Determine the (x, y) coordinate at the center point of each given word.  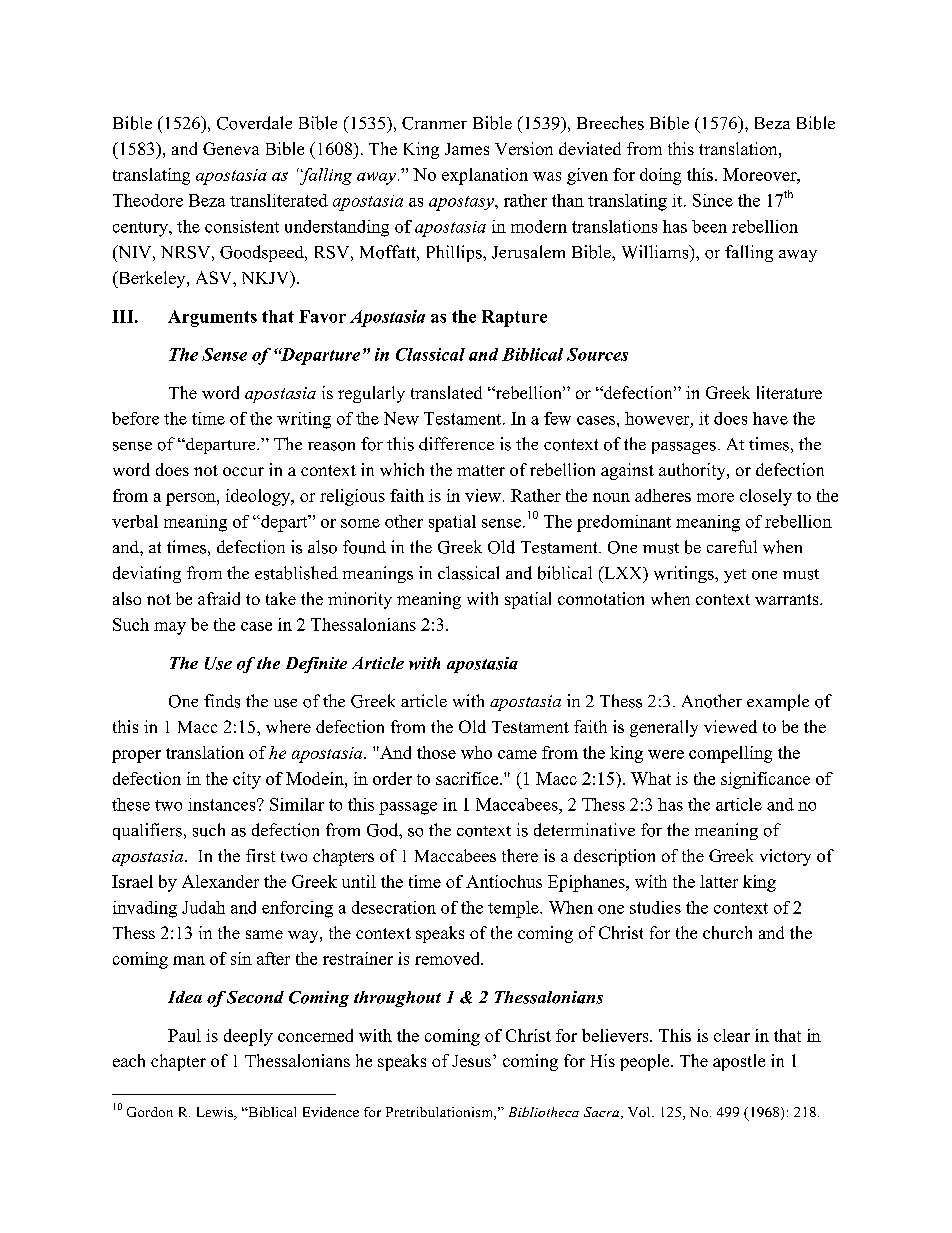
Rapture (514, 318)
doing (660, 176)
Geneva (231, 148)
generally (664, 728)
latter (719, 881)
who (476, 752)
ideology (259, 497)
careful (732, 546)
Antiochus (504, 881)
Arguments (212, 318)
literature (789, 392)
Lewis (216, 1113)
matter (481, 470)
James (467, 149)
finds (222, 701)
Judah (203, 907)
